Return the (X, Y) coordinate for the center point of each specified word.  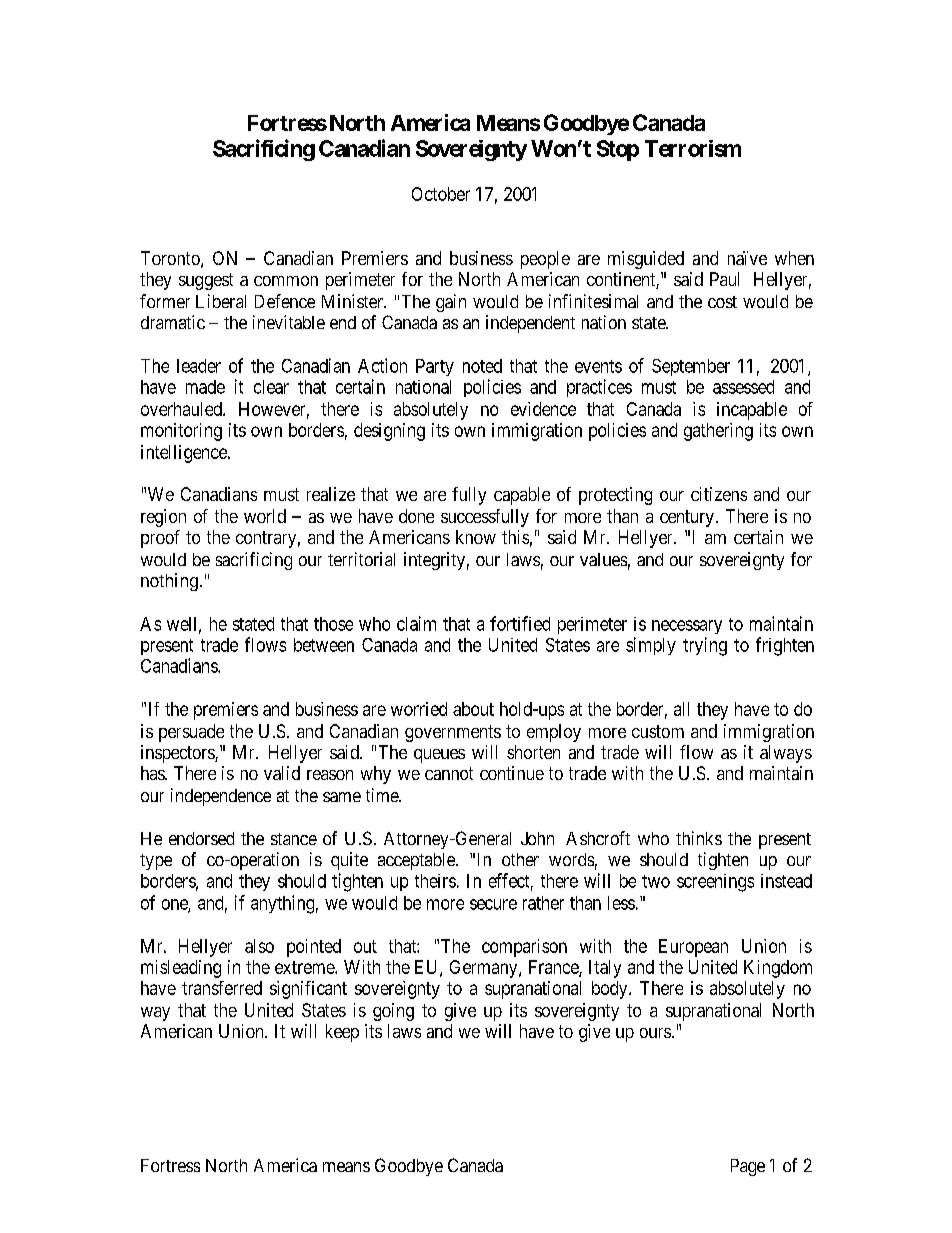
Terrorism (693, 148)
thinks (699, 838)
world (265, 516)
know (476, 537)
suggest (206, 281)
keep (342, 1033)
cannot (449, 773)
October (441, 194)
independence (221, 797)
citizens (719, 494)
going (393, 1012)
